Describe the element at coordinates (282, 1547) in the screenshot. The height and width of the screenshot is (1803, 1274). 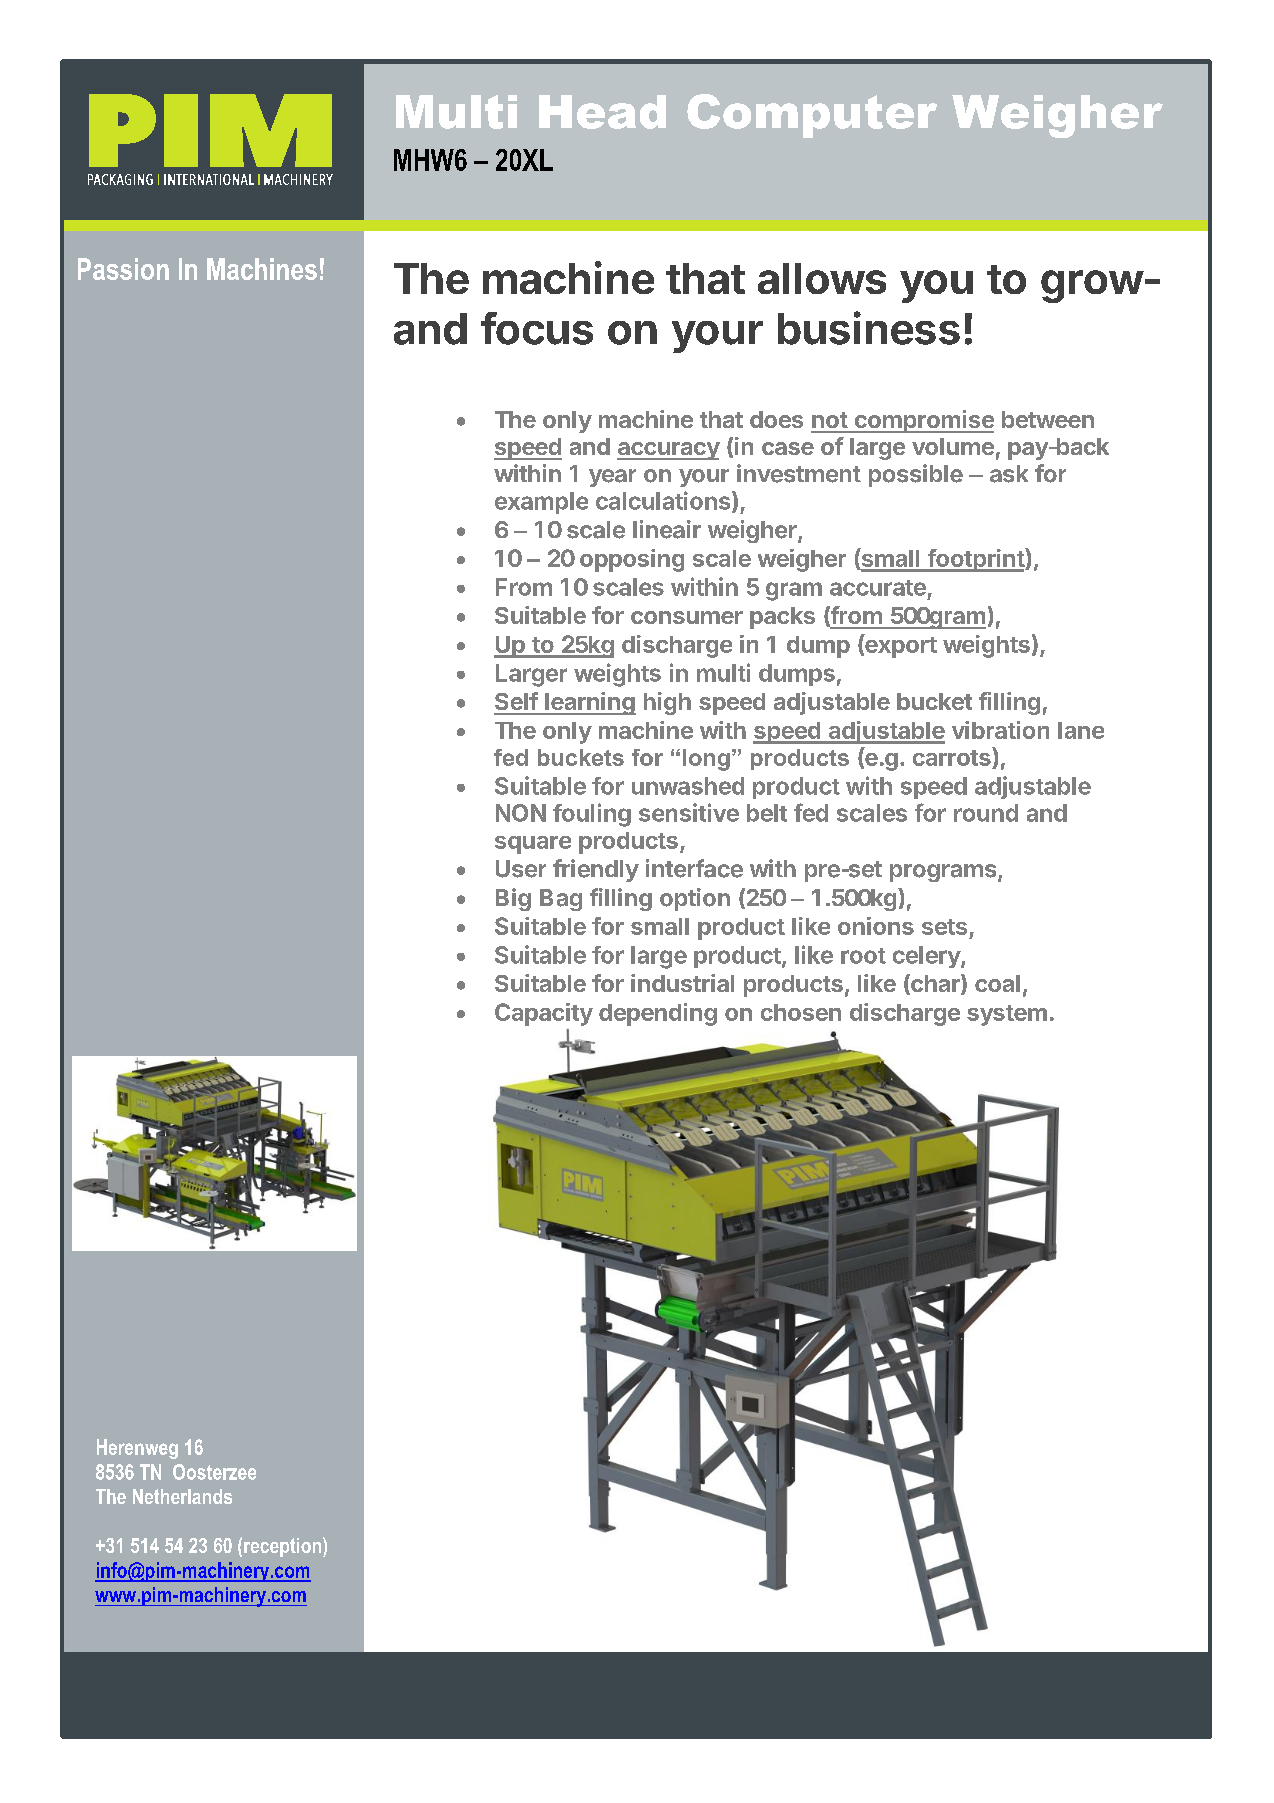
I see `reception` at that location.
